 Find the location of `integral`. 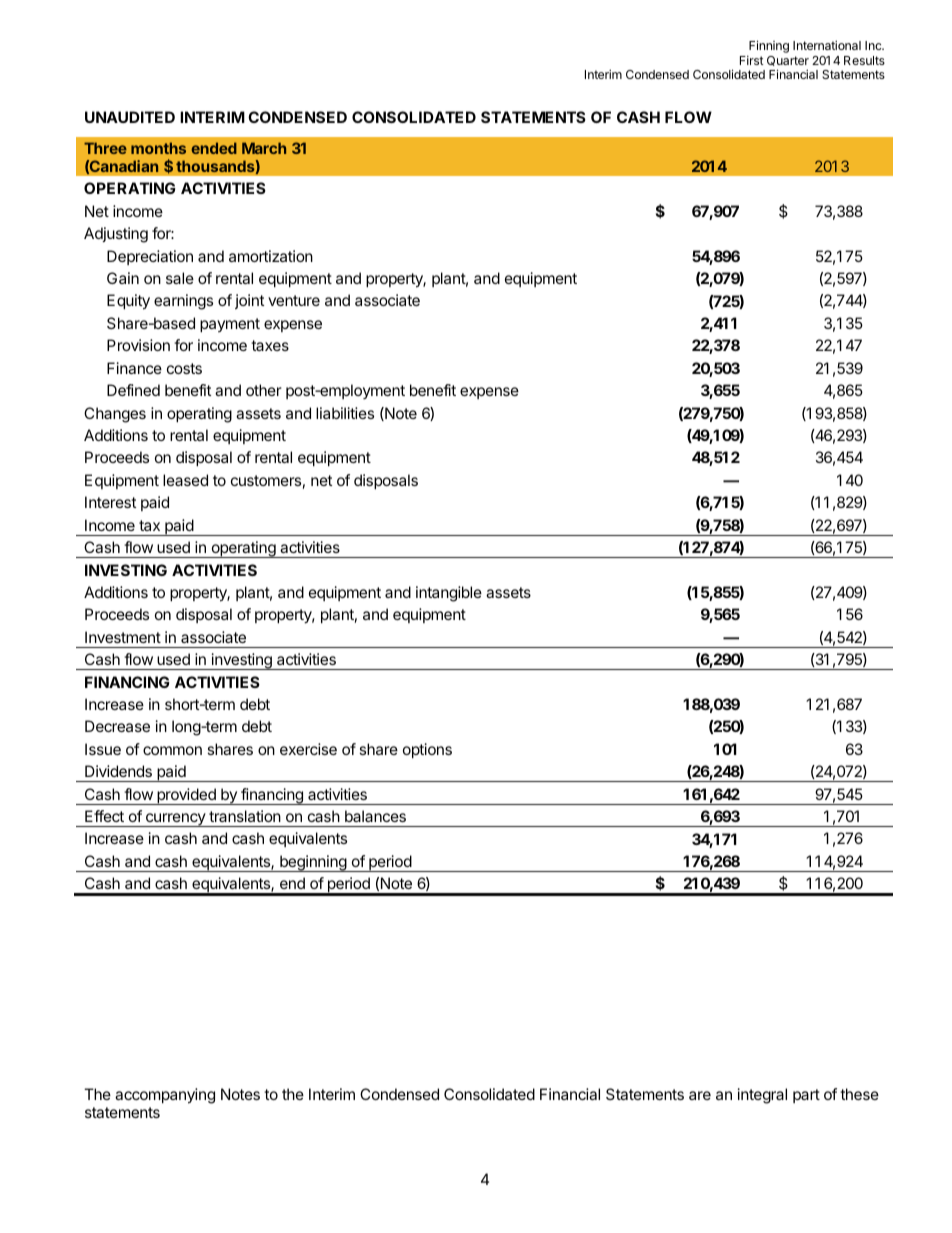

integral is located at coordinates (762, 1096).
